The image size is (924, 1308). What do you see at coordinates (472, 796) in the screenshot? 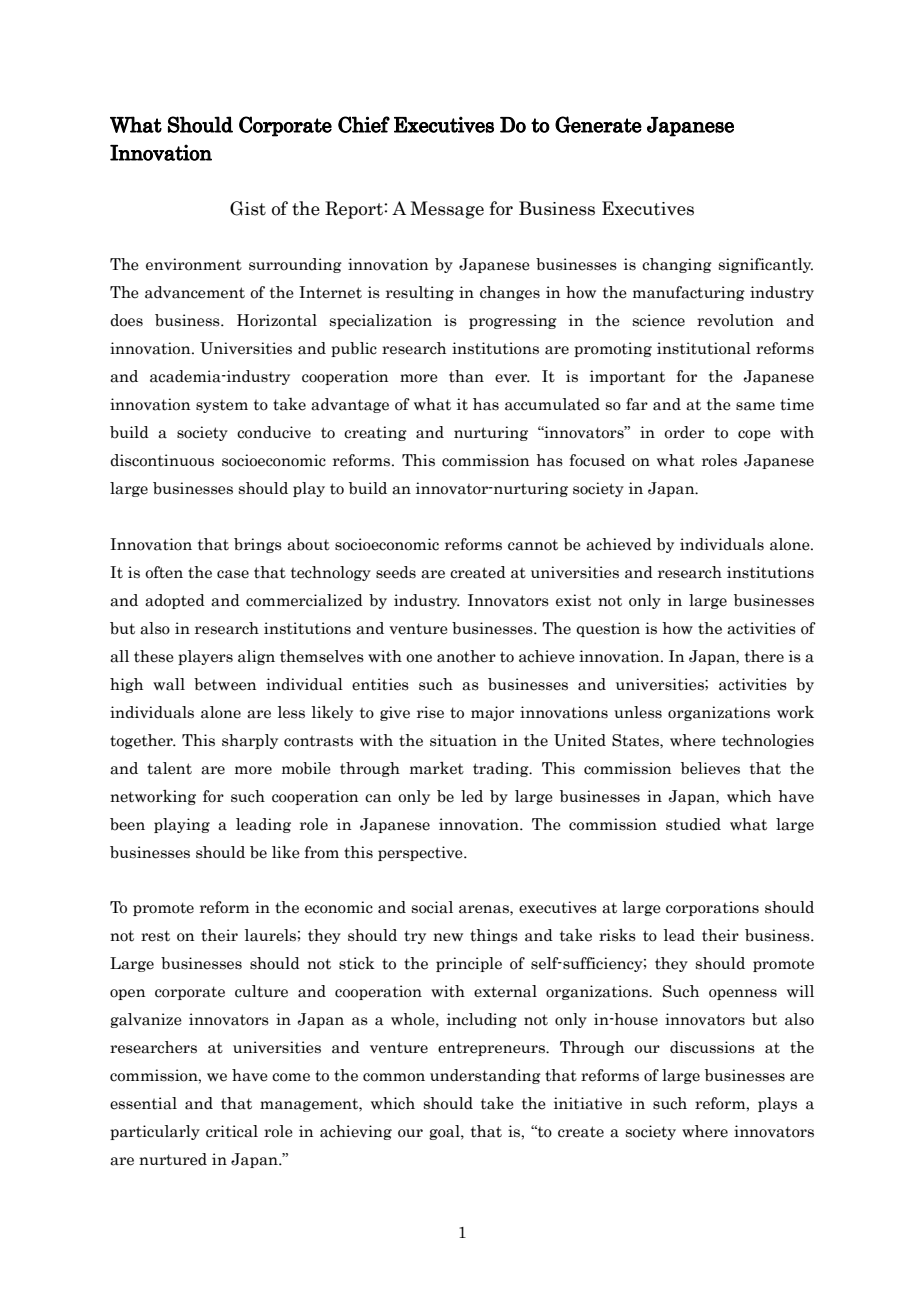
I see `led` at bounding box center [472, 796].
